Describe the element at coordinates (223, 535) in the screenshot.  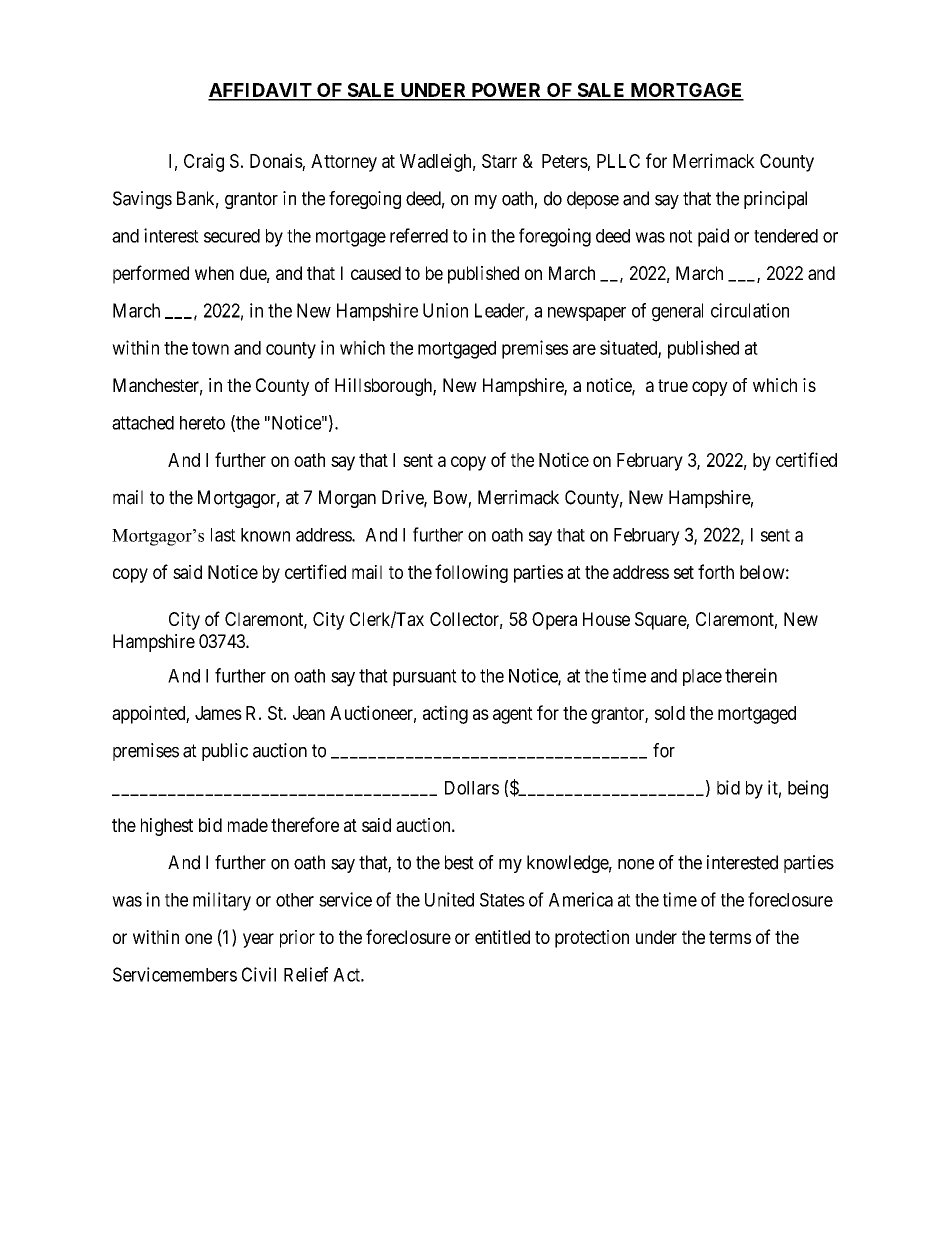
I see `last` at that location.
